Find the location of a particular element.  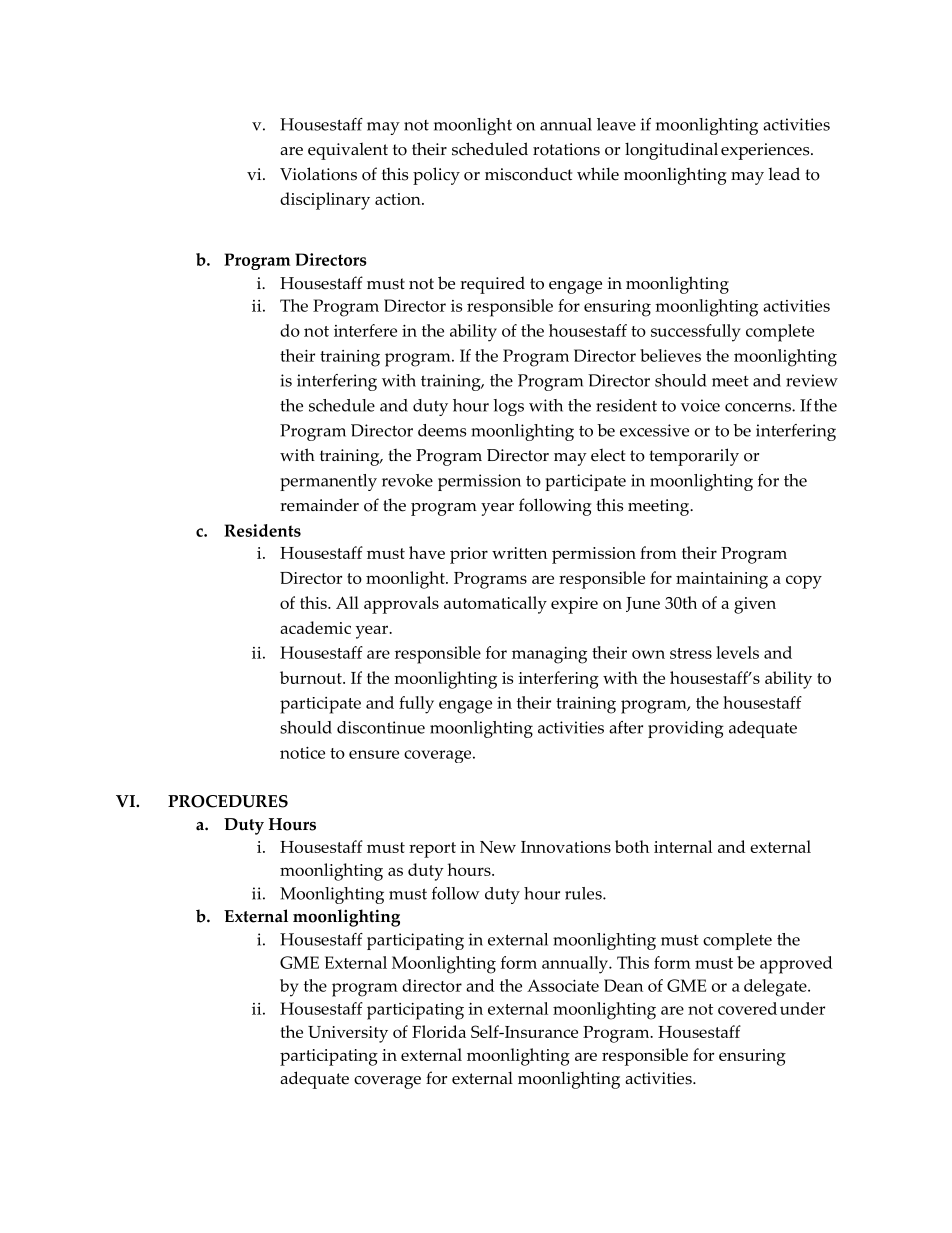

University is located at coordinates (348, 1034).
